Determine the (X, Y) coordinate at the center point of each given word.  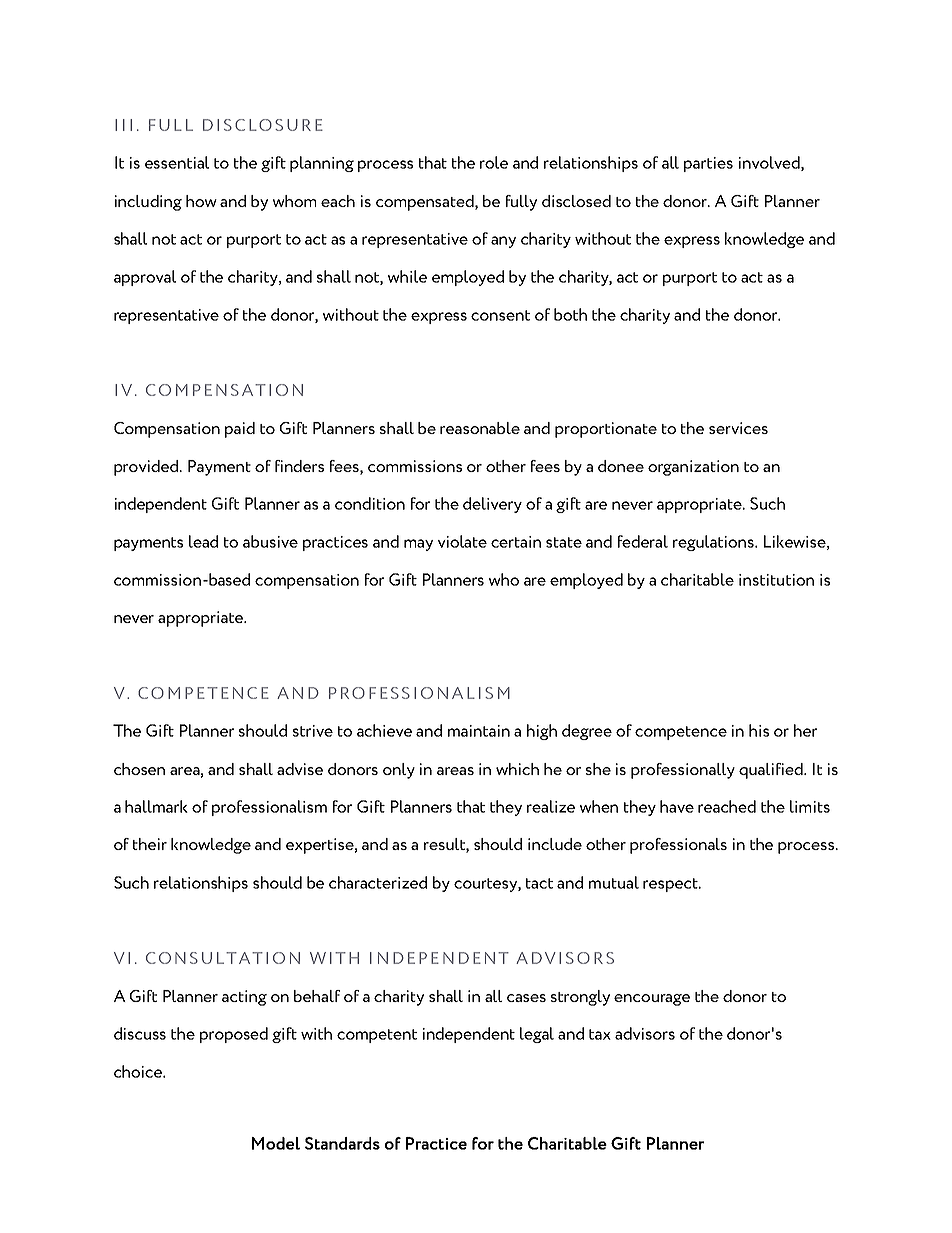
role (494, 162)
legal (537, 1035)
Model (276, 1143)
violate (462, 541)
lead (203, 541)
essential (177, 162)
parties (708, 164)
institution (776, 580)
